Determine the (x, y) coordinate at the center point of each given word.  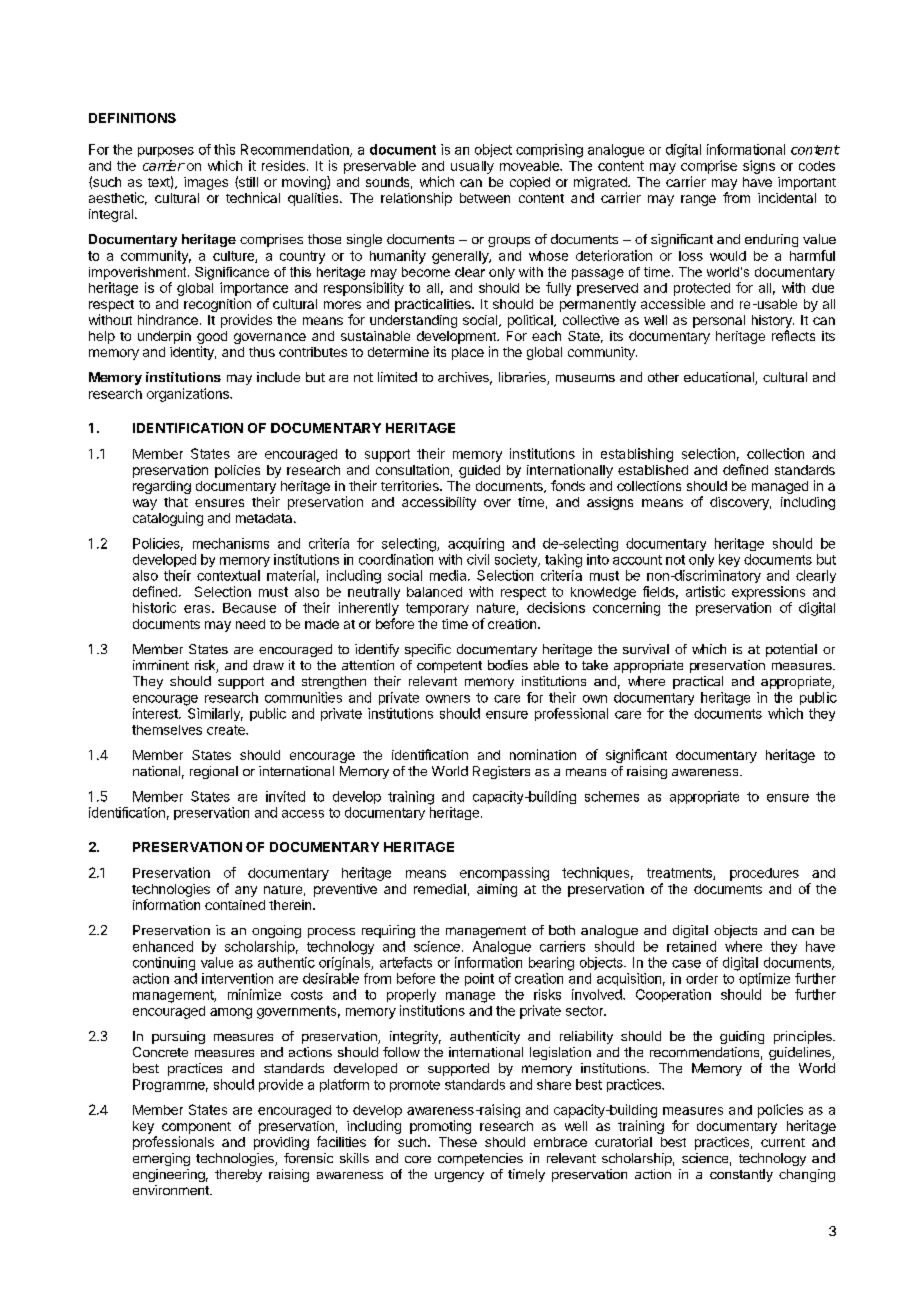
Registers (501, 772)
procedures (764, 874)
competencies (480, 1159)
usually (472, 167)
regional (214, 772)
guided (479, 471)
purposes (166, 152)
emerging (161, 1159)
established (653, 470)
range (698, 200)
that (176, 502)
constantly (741, 1175)
